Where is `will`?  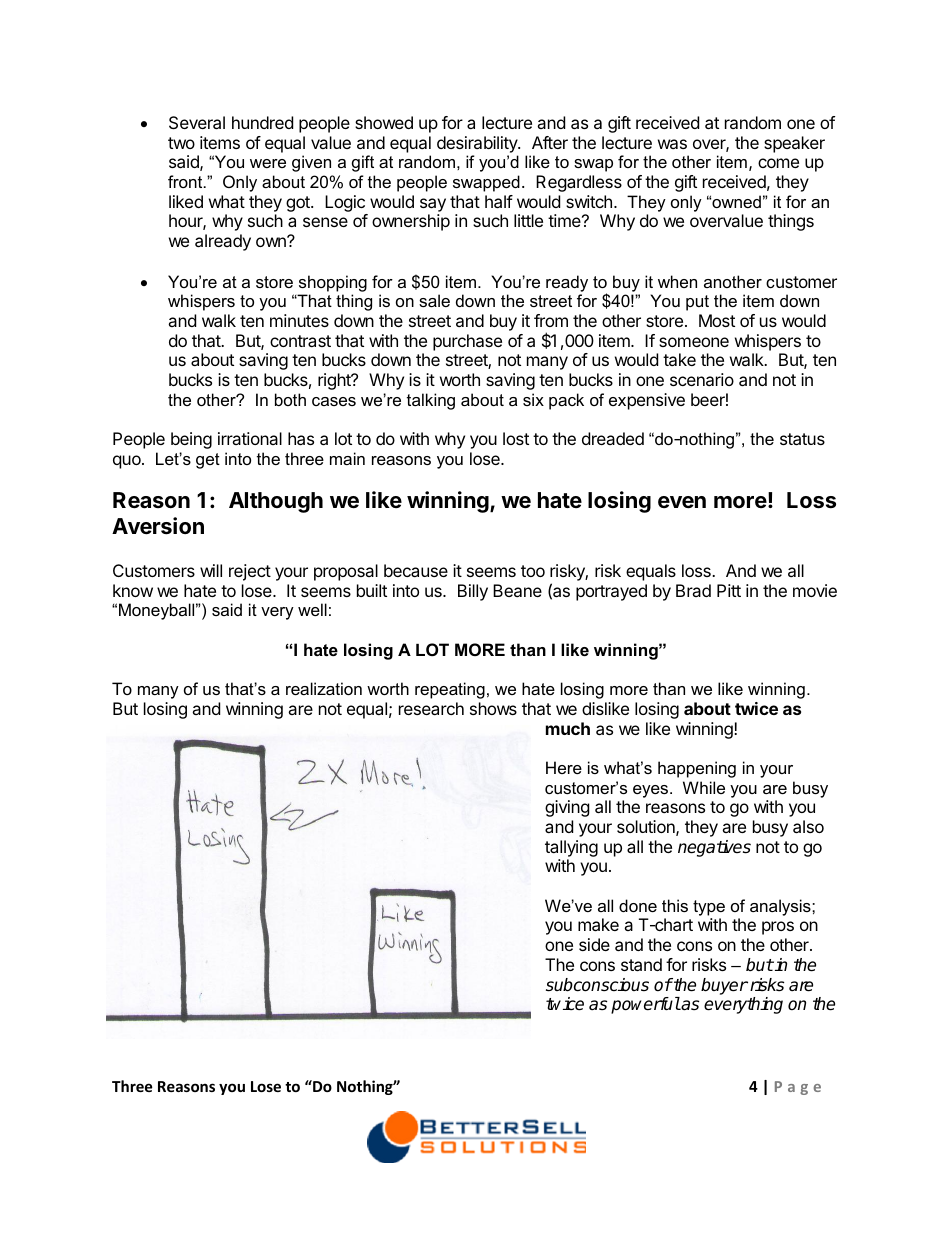
will is located at coordinates (211, 570).
